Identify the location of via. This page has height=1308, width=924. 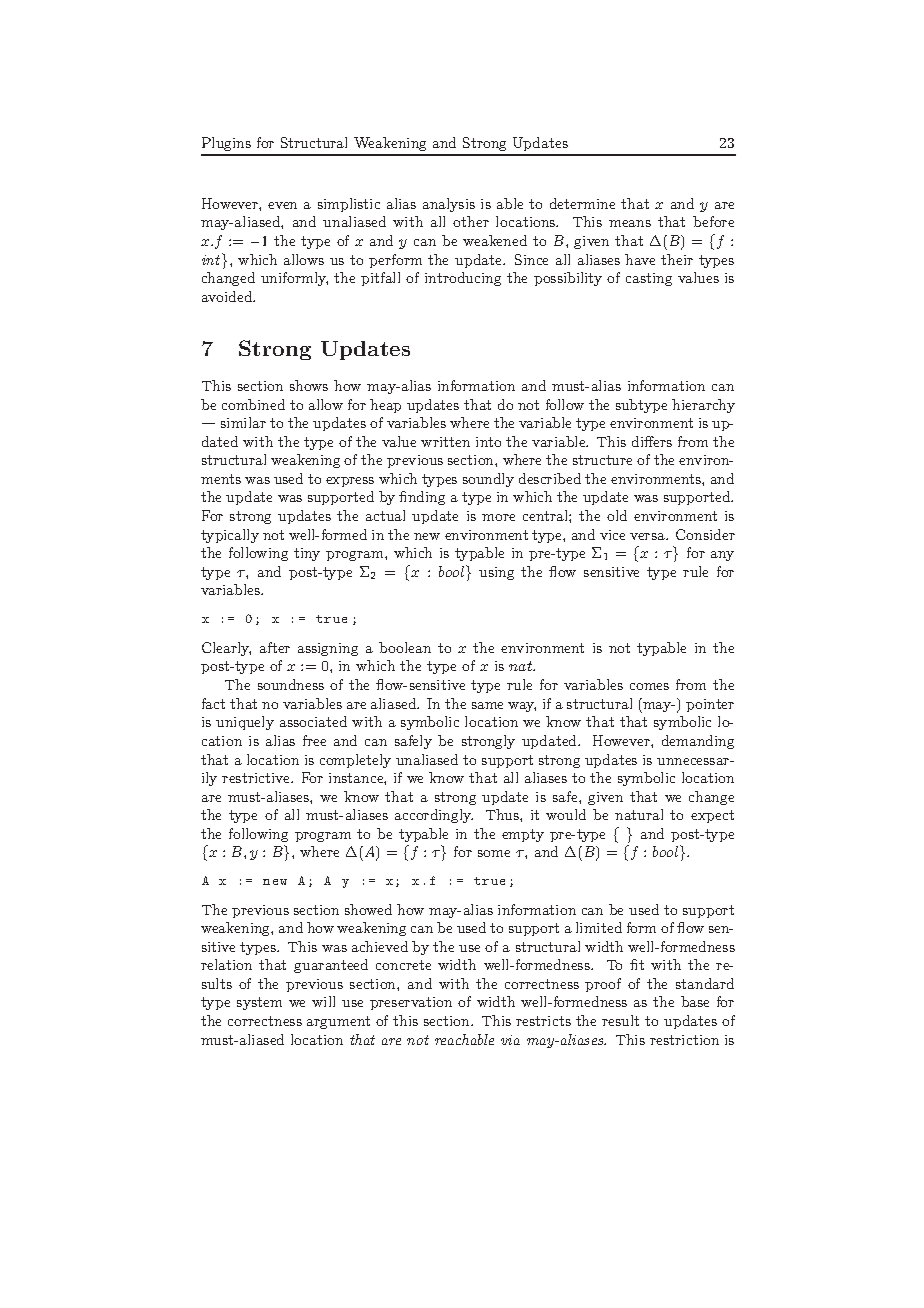
(510, 1040).
